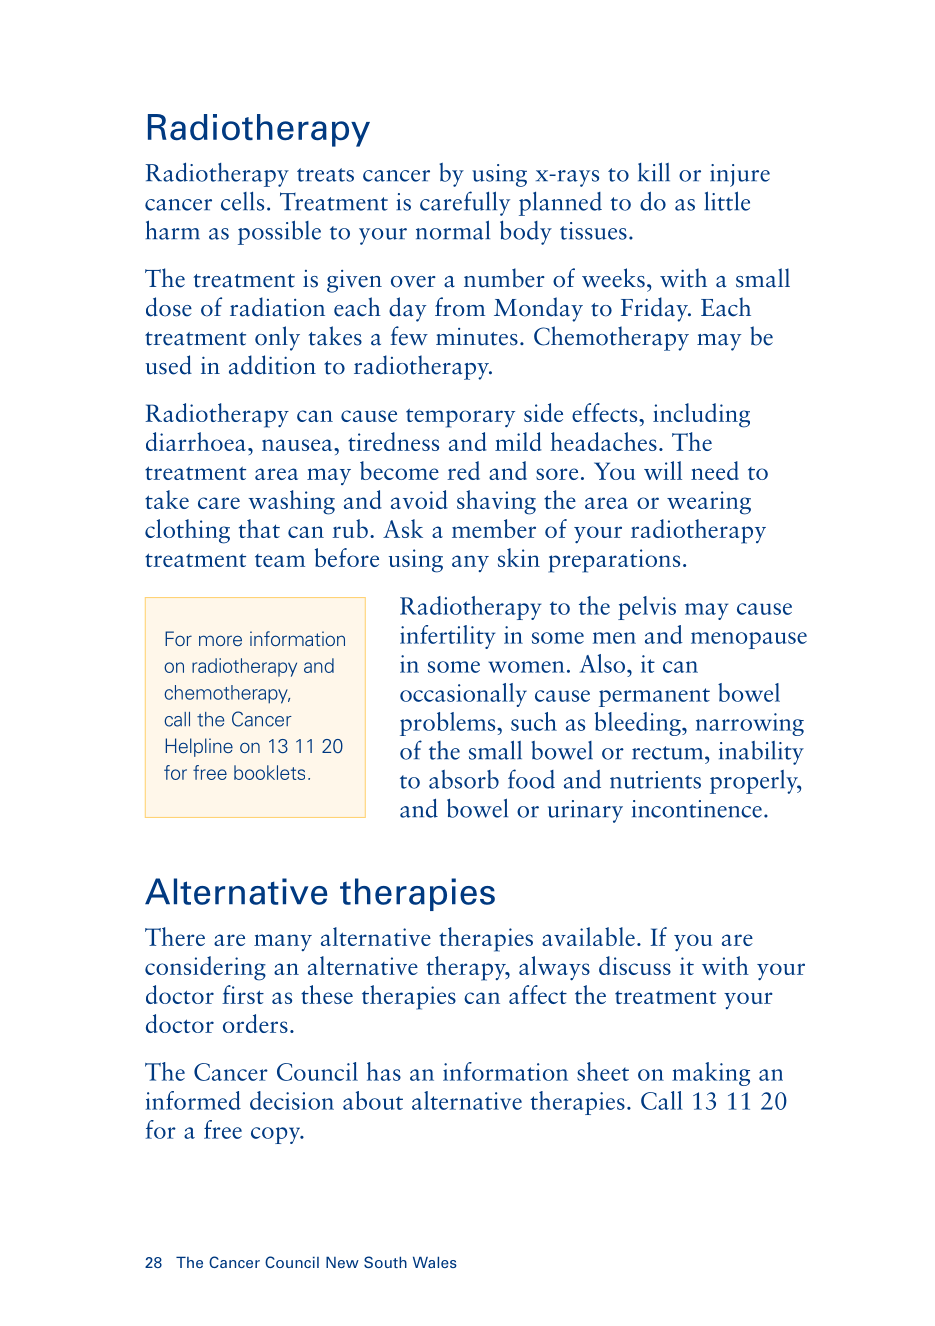  What do you see at coordinates (654, 697) in the screenshot?
I see `permanent` at bounding box center [654, 697].
